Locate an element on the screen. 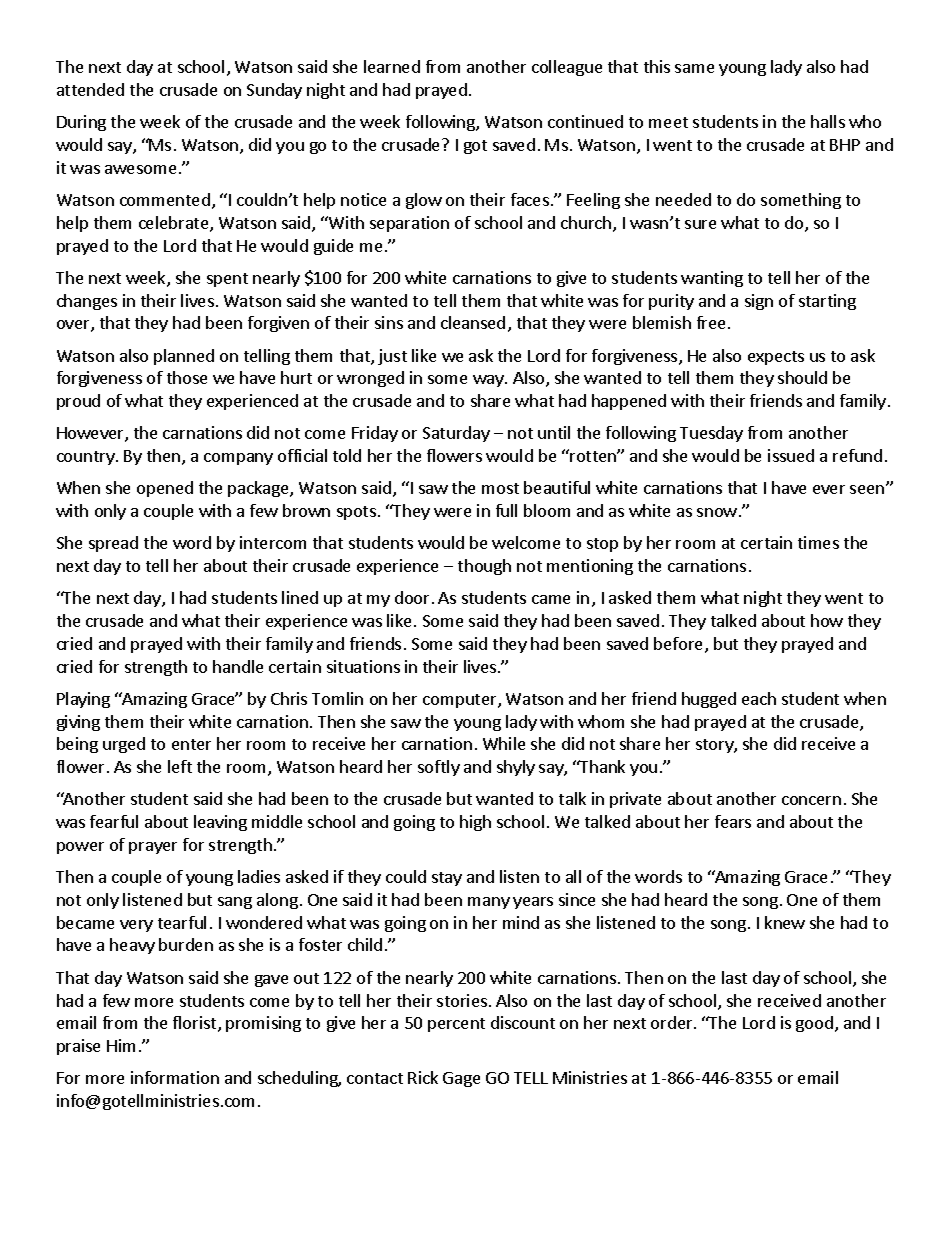 The image size is (952, 1233). concern is located at coordinates (811, 800).
